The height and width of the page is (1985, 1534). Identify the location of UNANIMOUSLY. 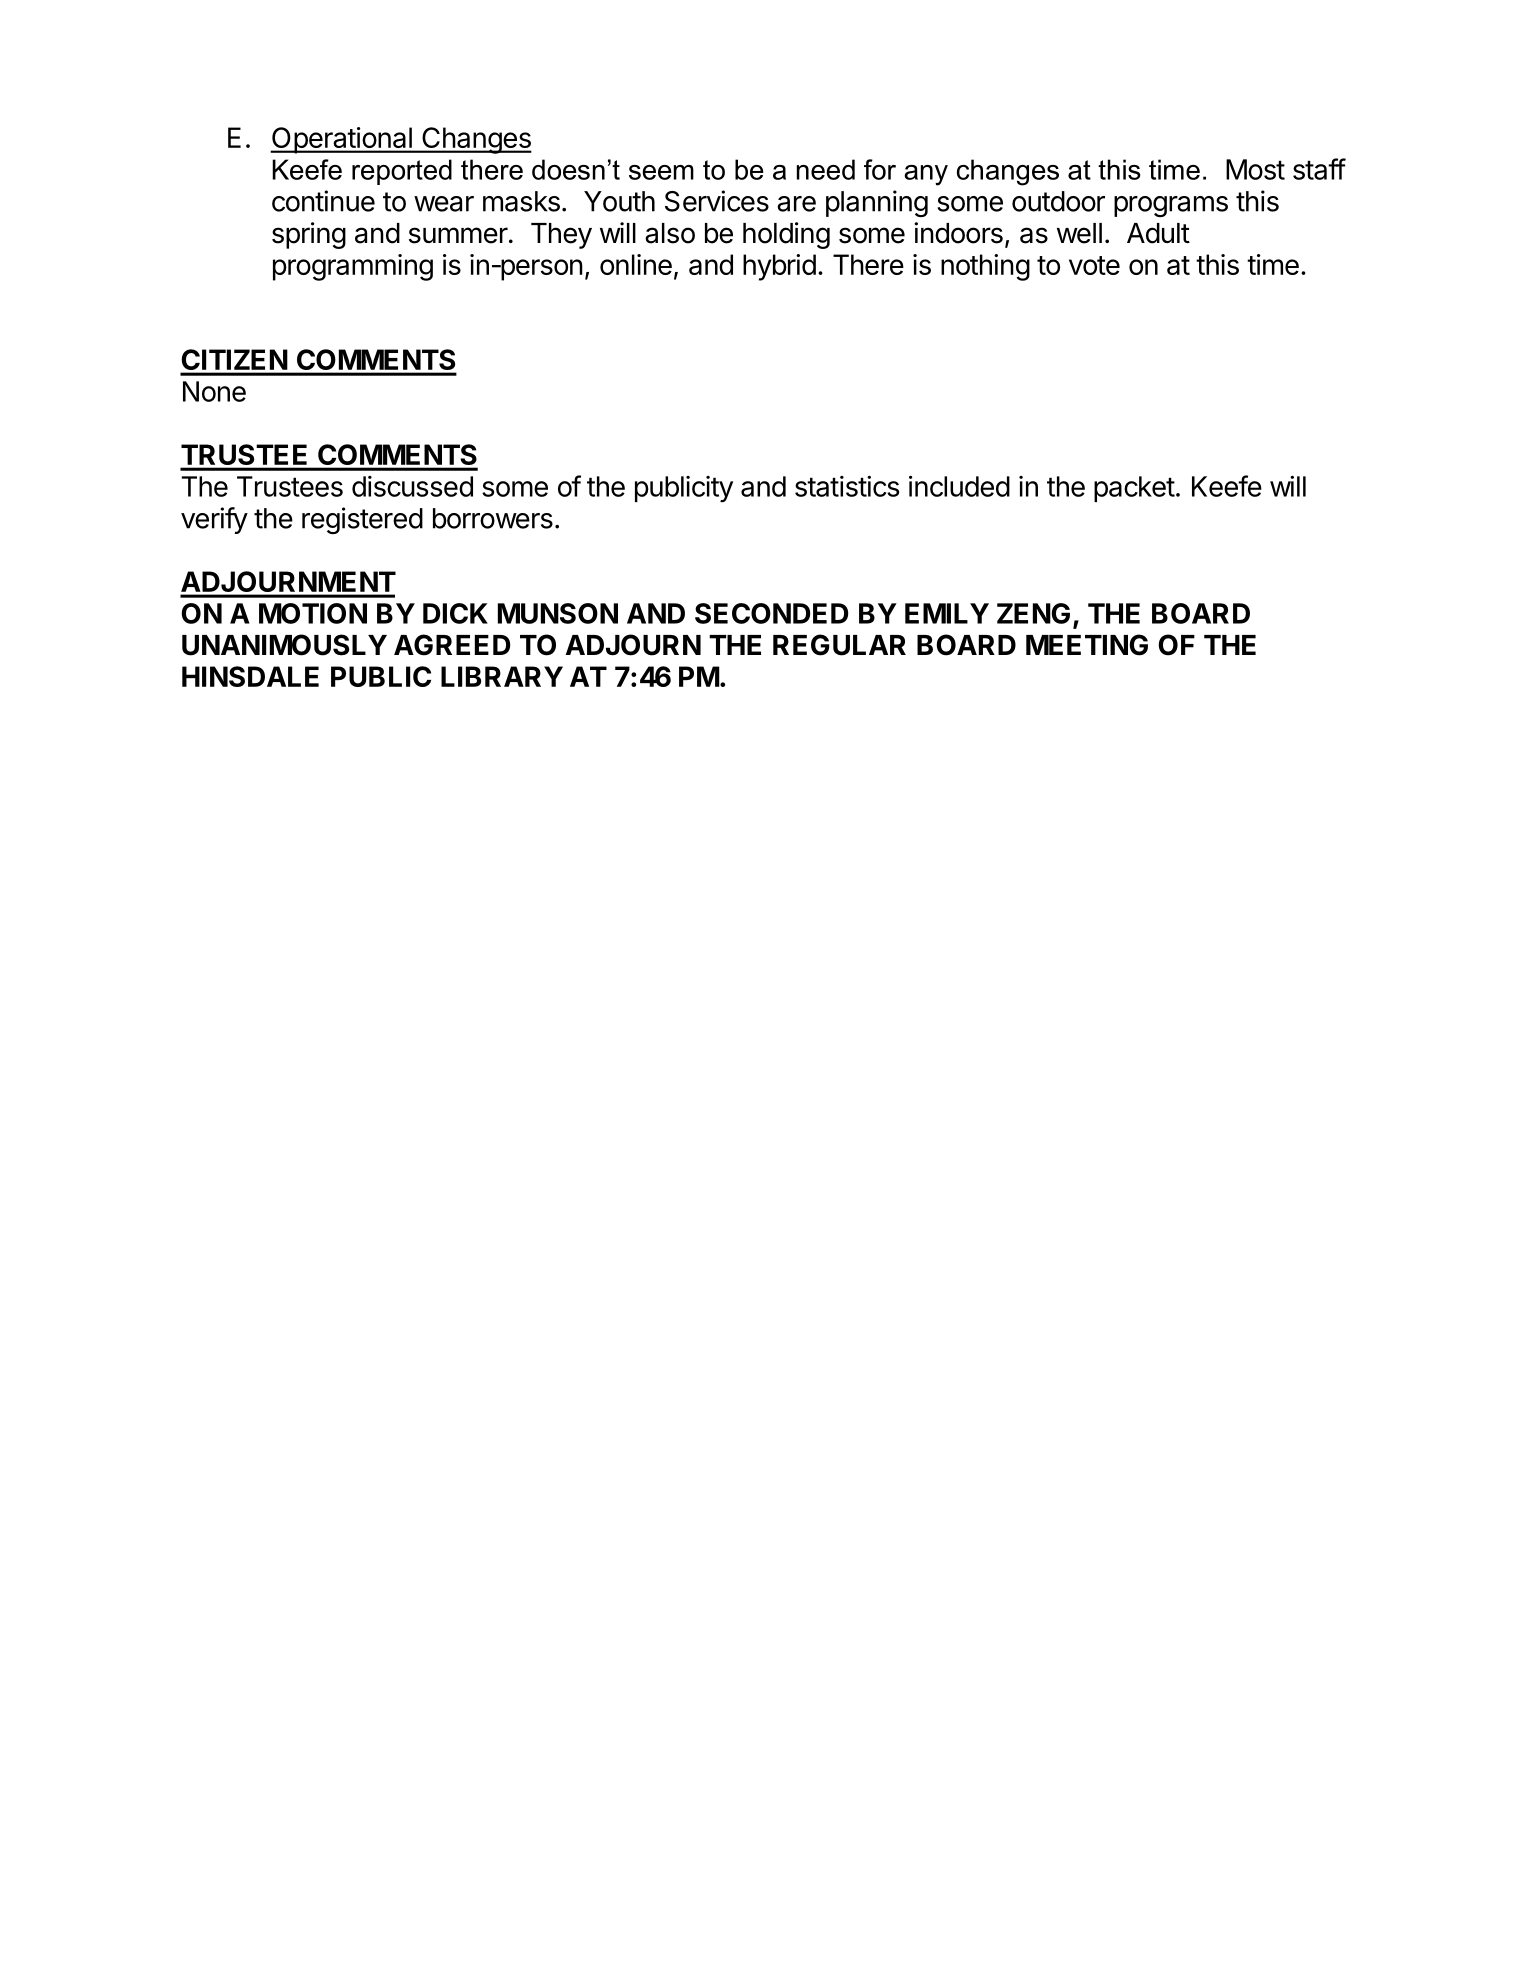
(284, 645).
